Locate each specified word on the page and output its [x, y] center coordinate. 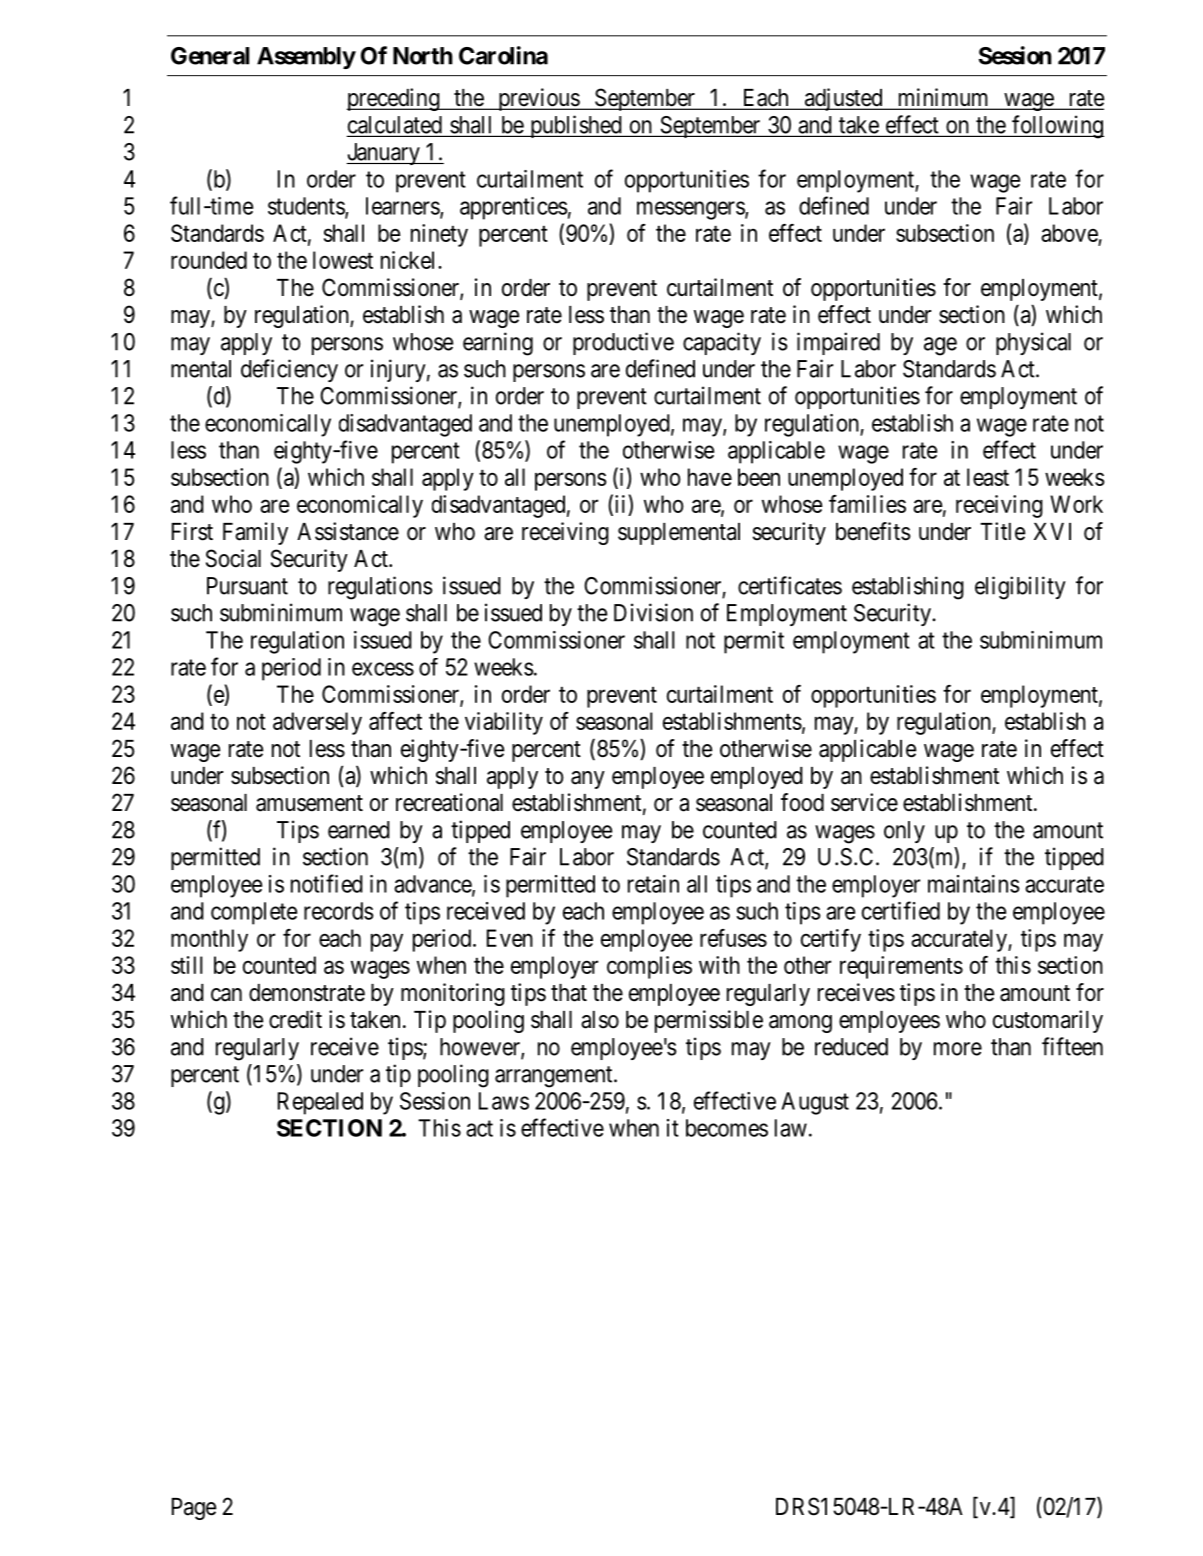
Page [194, 1509]
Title [1002, 531]
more [958, 1049]
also [600, 1020]
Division [653, 612]
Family [255, 533]
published [576, 126]
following [1057, 127]
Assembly [306, 58]
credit [295, 1019]
